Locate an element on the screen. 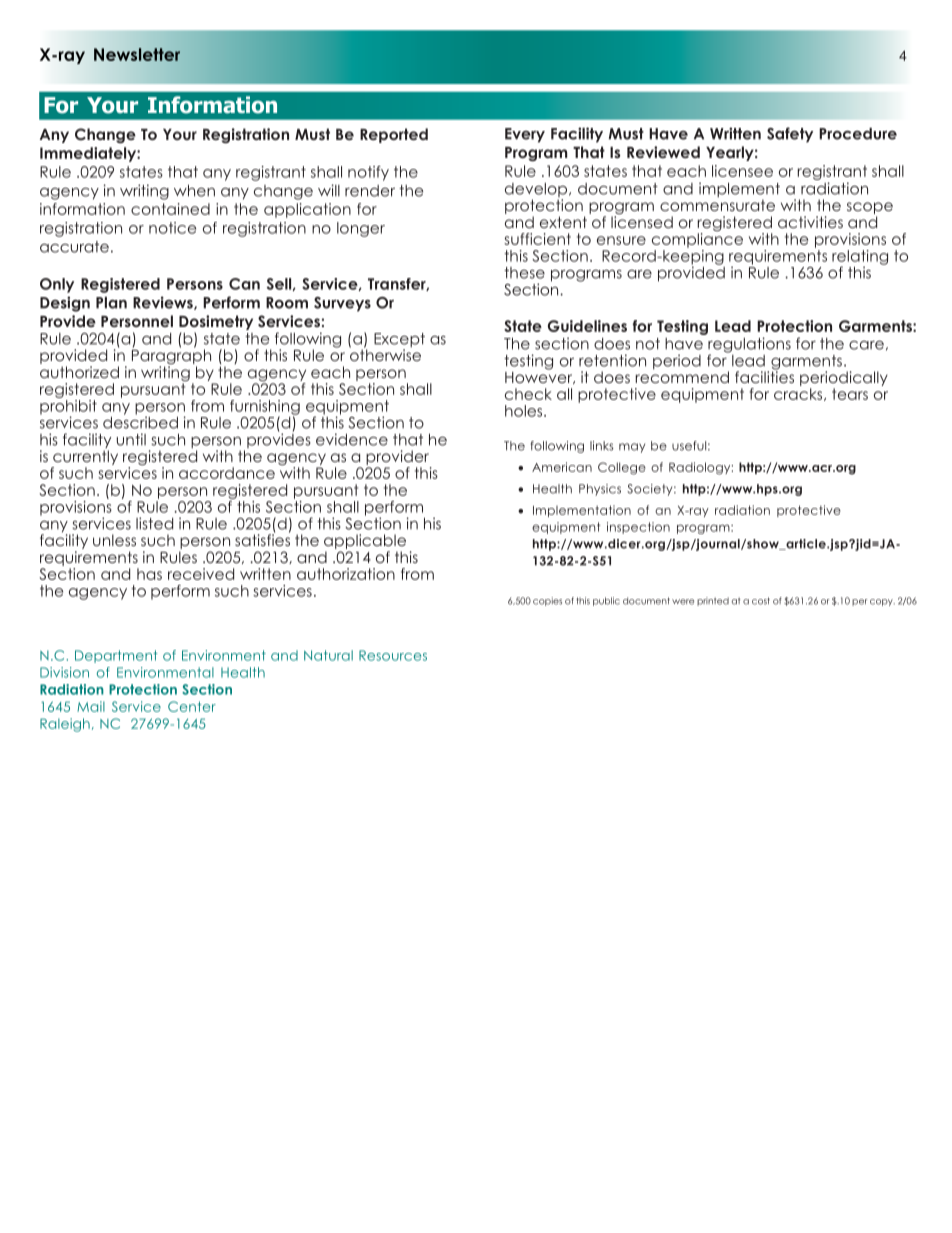 The height and width of the screenshot is (1233, 952). Safety is located at coordinates (790, 135).
